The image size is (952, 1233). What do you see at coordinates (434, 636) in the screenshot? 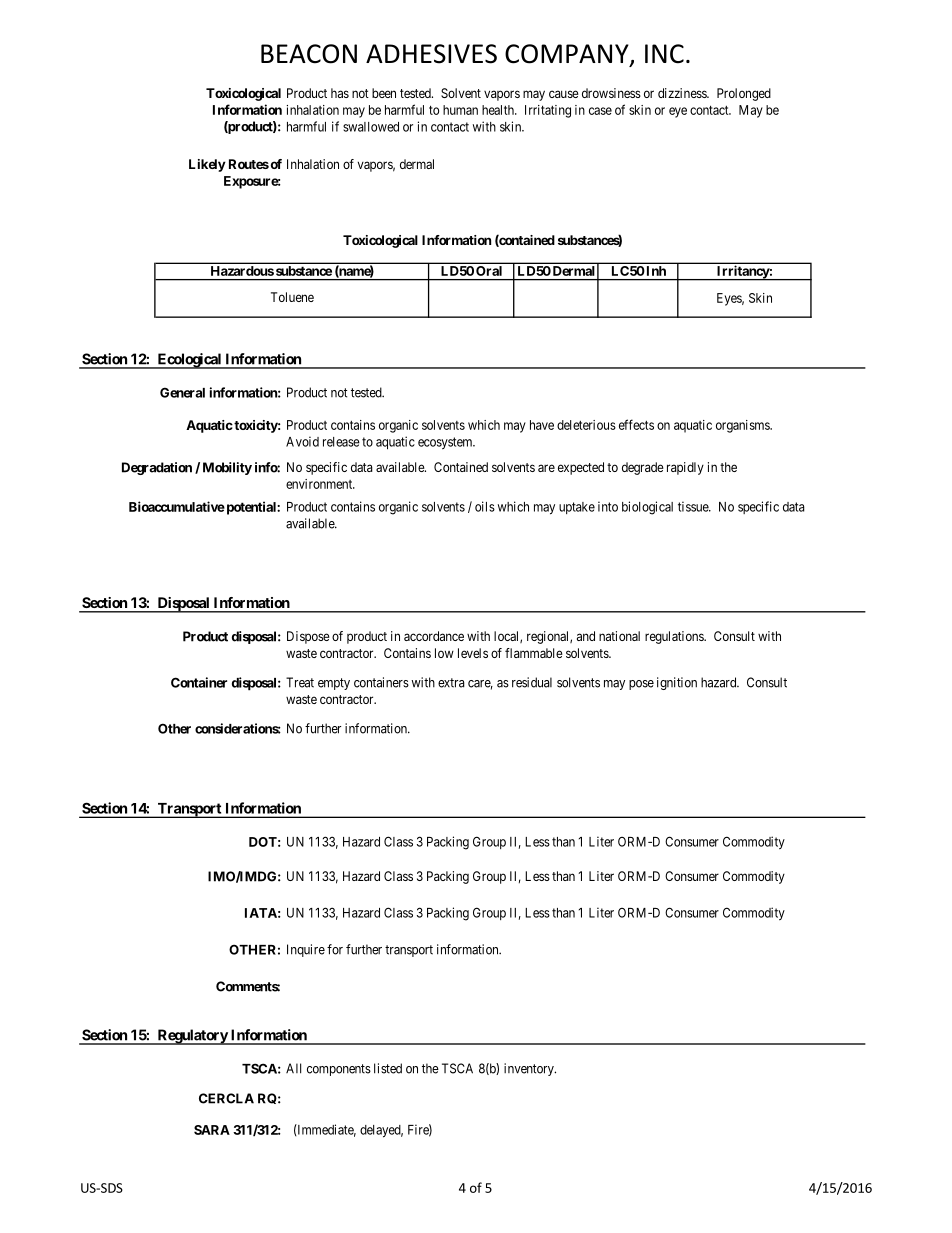
I see `accordance` at bounding box center [434, 636].
